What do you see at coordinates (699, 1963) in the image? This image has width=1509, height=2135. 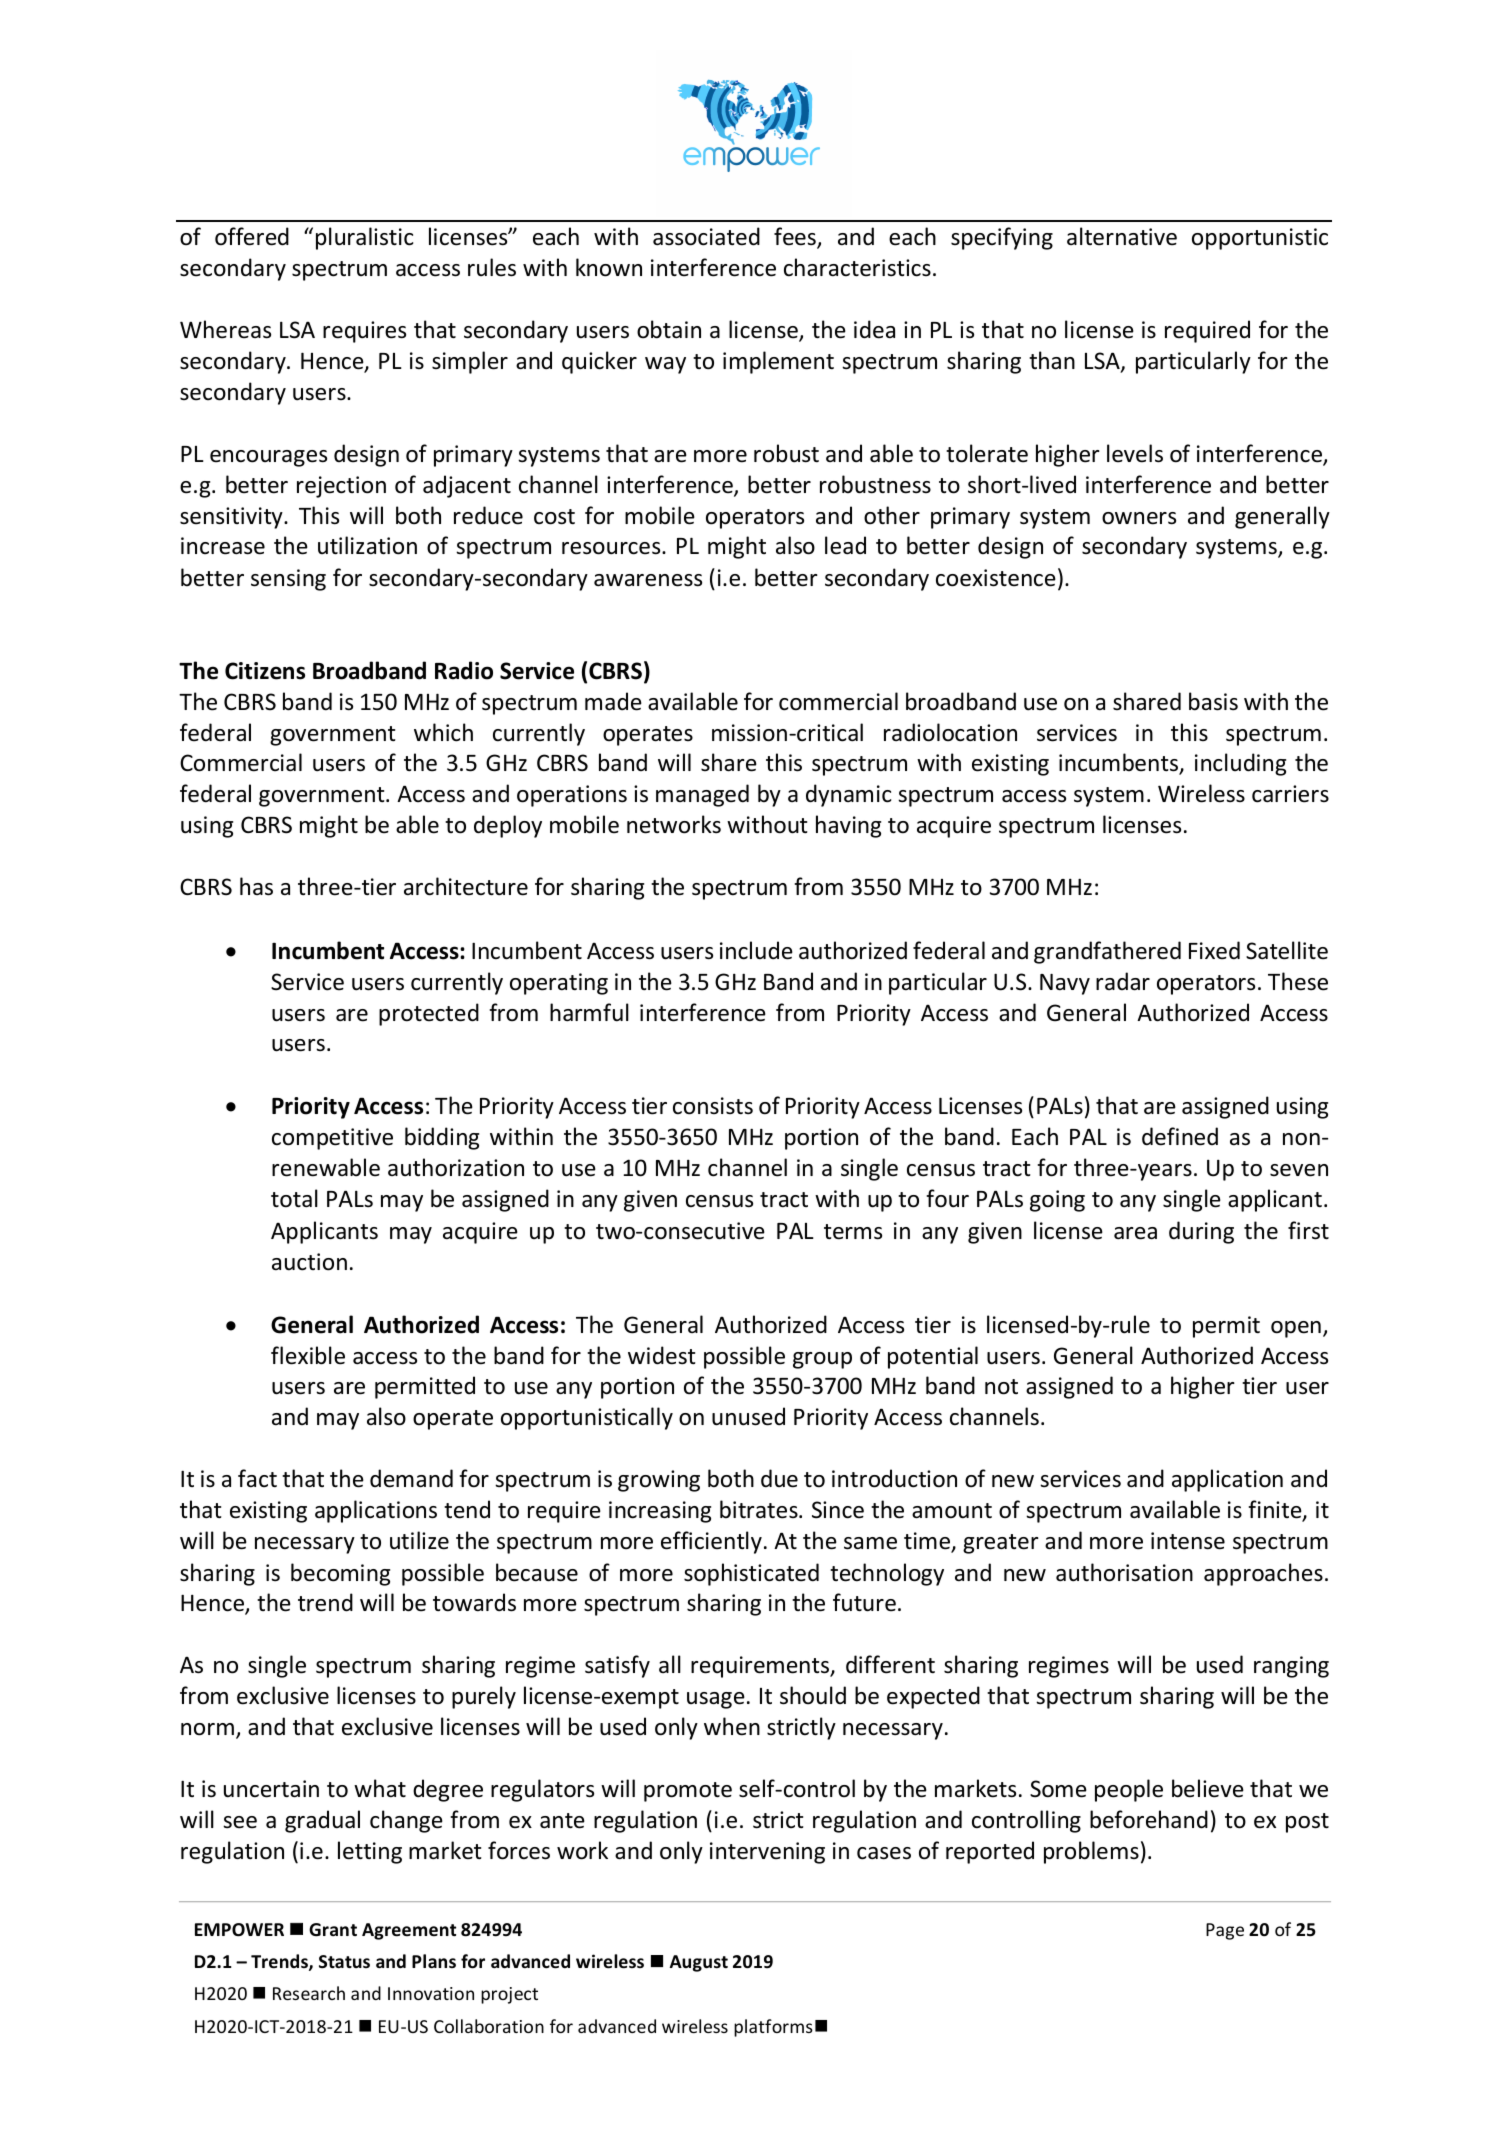 I see `August` at bounding box center [699, 1963].
